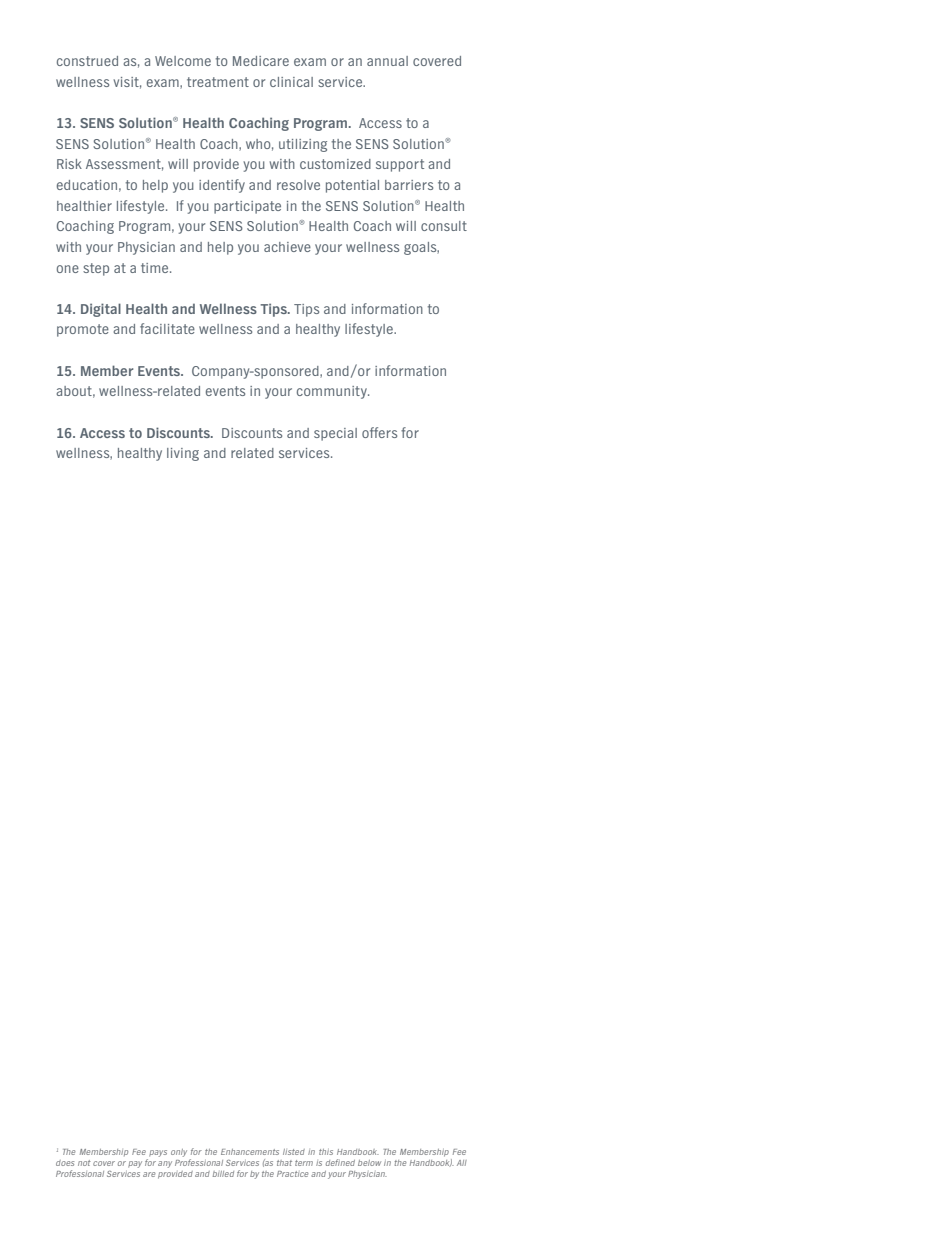  I want to click on living, so click(183, 454).
